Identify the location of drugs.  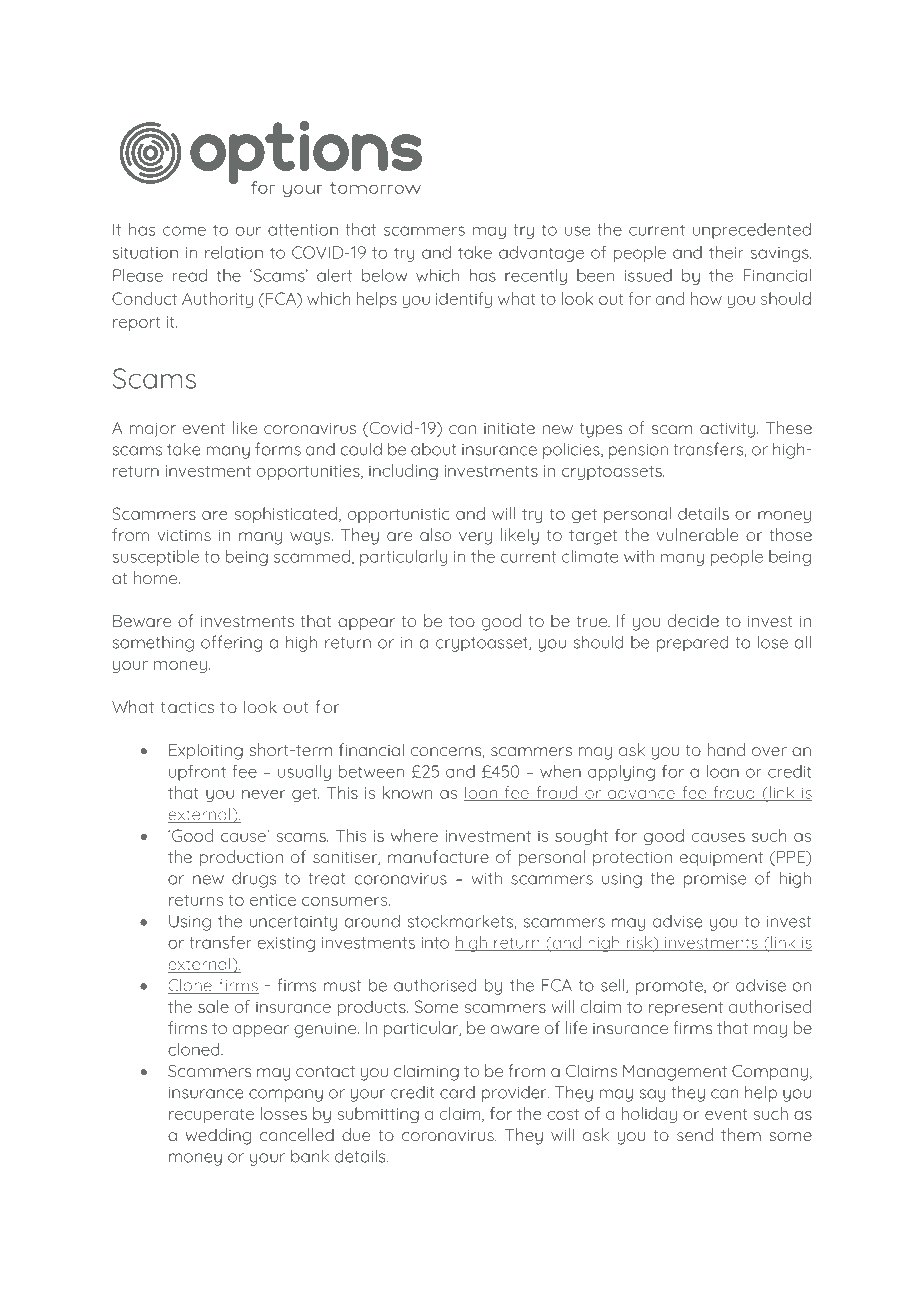
(254, 879).
